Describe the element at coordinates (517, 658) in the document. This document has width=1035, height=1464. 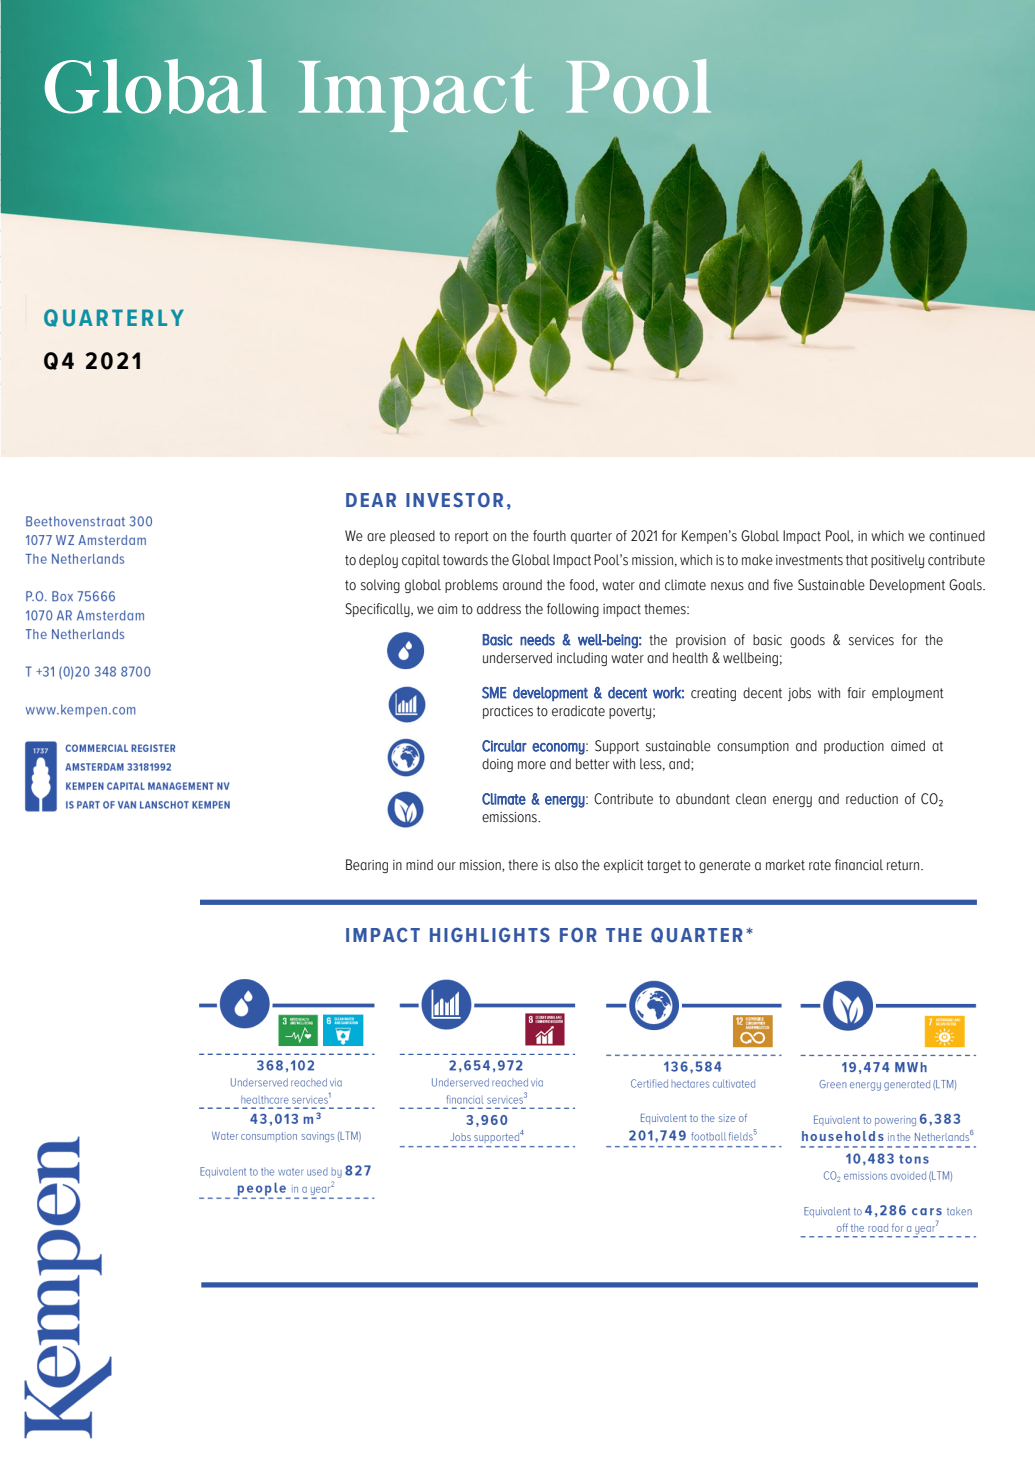
I see `underserved` at that location.
